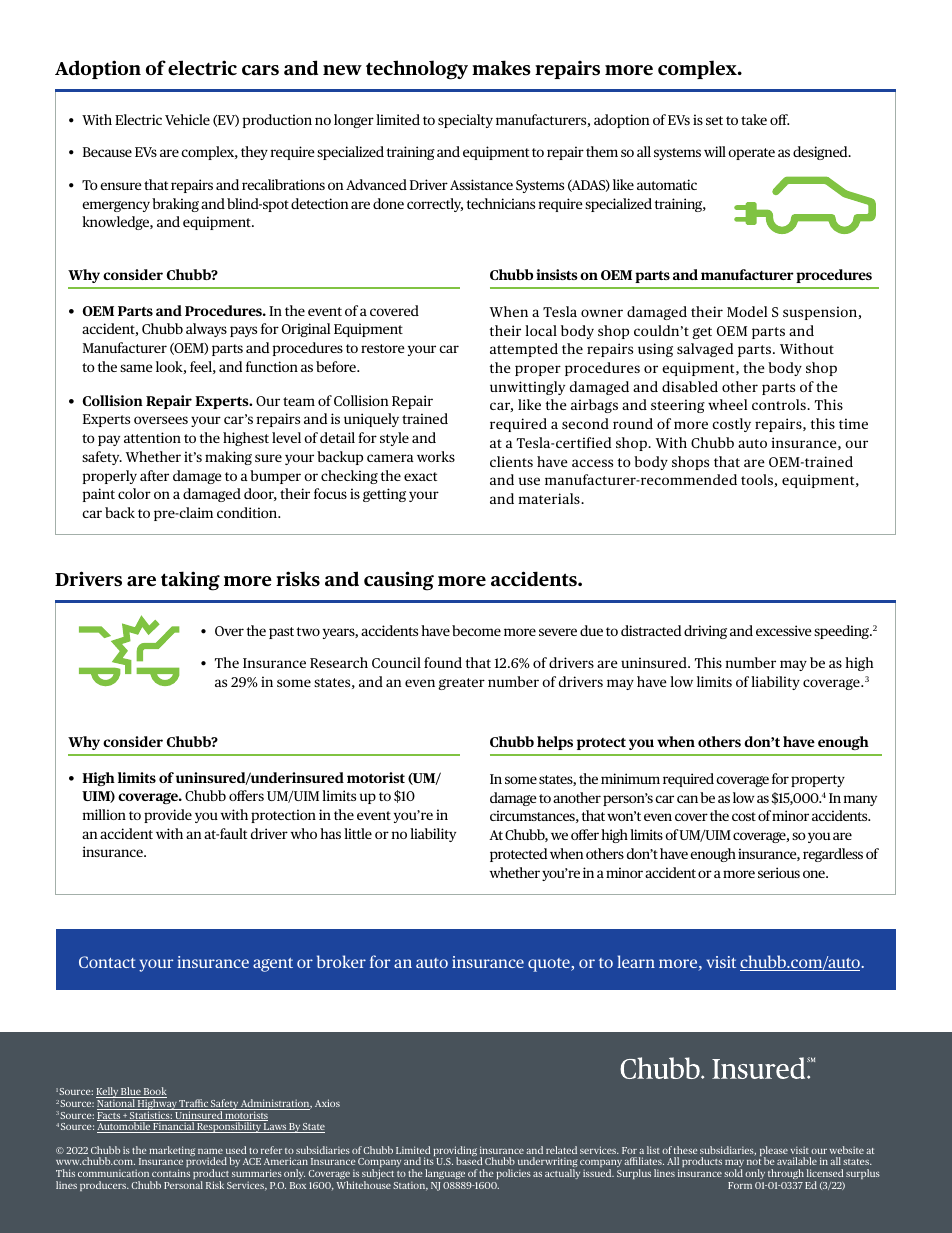  I want to click on please, so click(774, 1152).
